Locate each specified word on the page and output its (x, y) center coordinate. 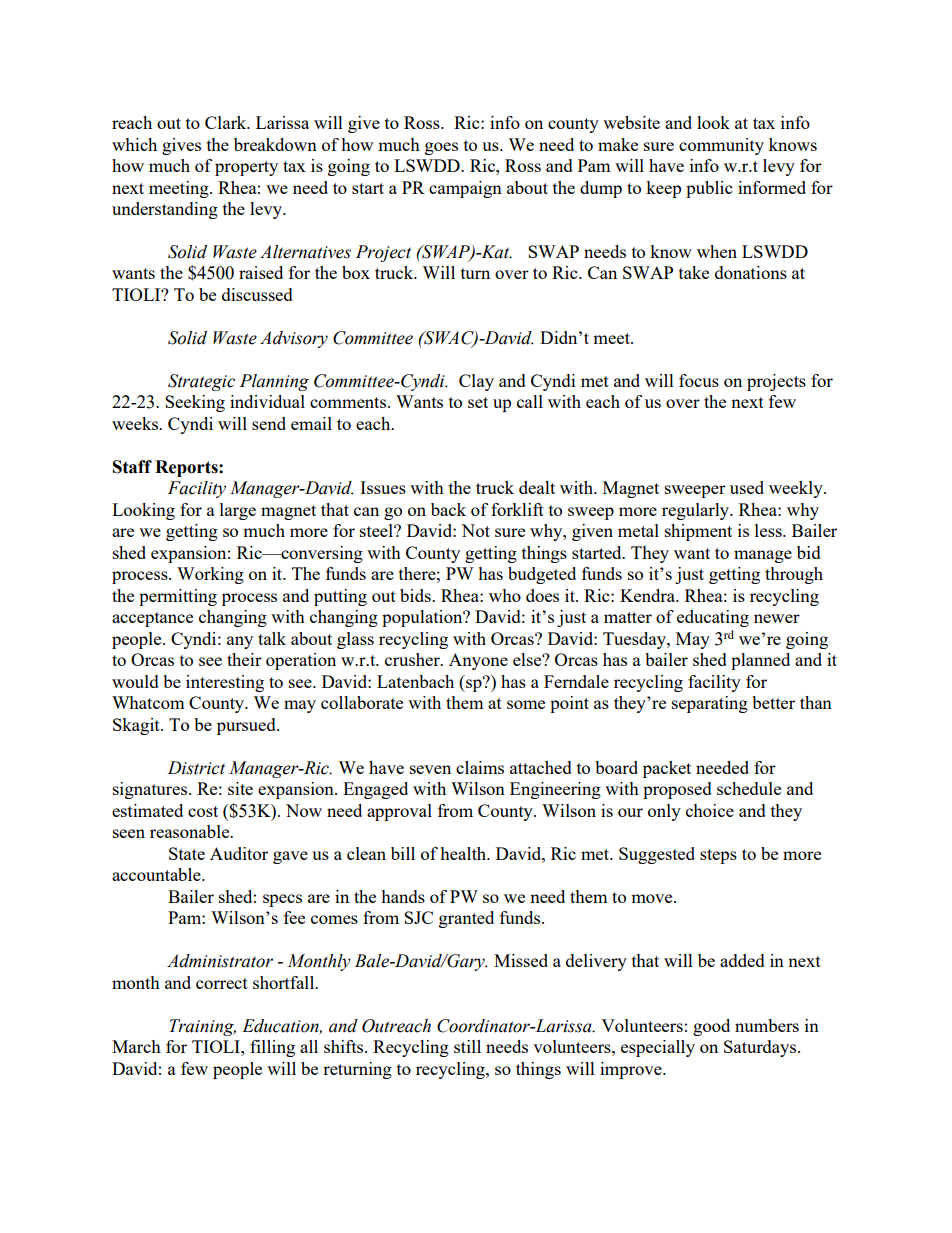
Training (202, 1027)
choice (710, 810)
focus (699, 380)
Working (210, 575)
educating (713, 618)
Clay (476, 382)
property (246, 168)
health (464, 853)
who (505, 595)
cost (203, 811)
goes (441, 148)
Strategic (201, 382)
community (721, 146)
